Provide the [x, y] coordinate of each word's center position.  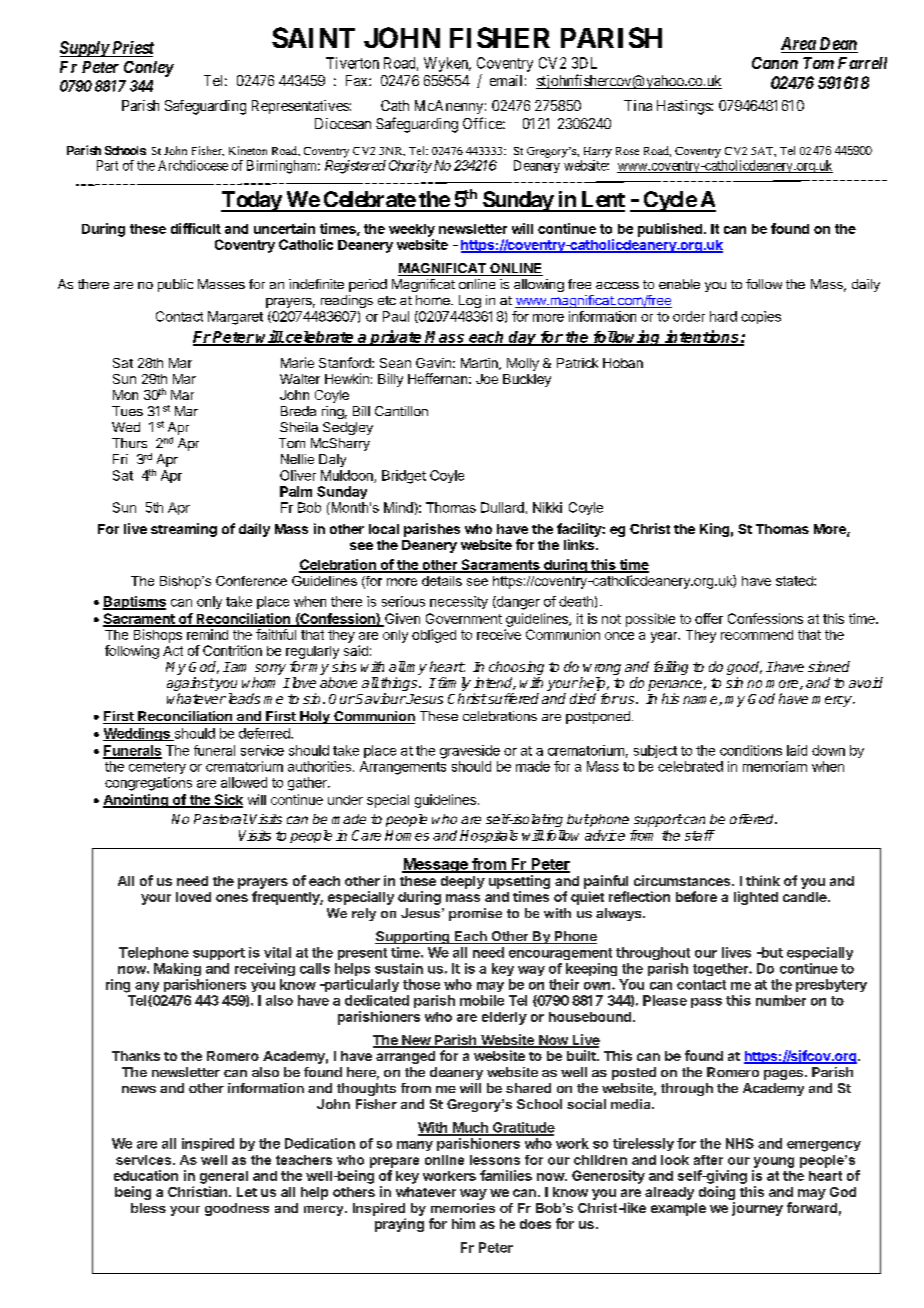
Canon [775, 63]
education [146, 1175]
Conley [149, 69]
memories [463, 1208]
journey [757, 1209]
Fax [358, 80]
